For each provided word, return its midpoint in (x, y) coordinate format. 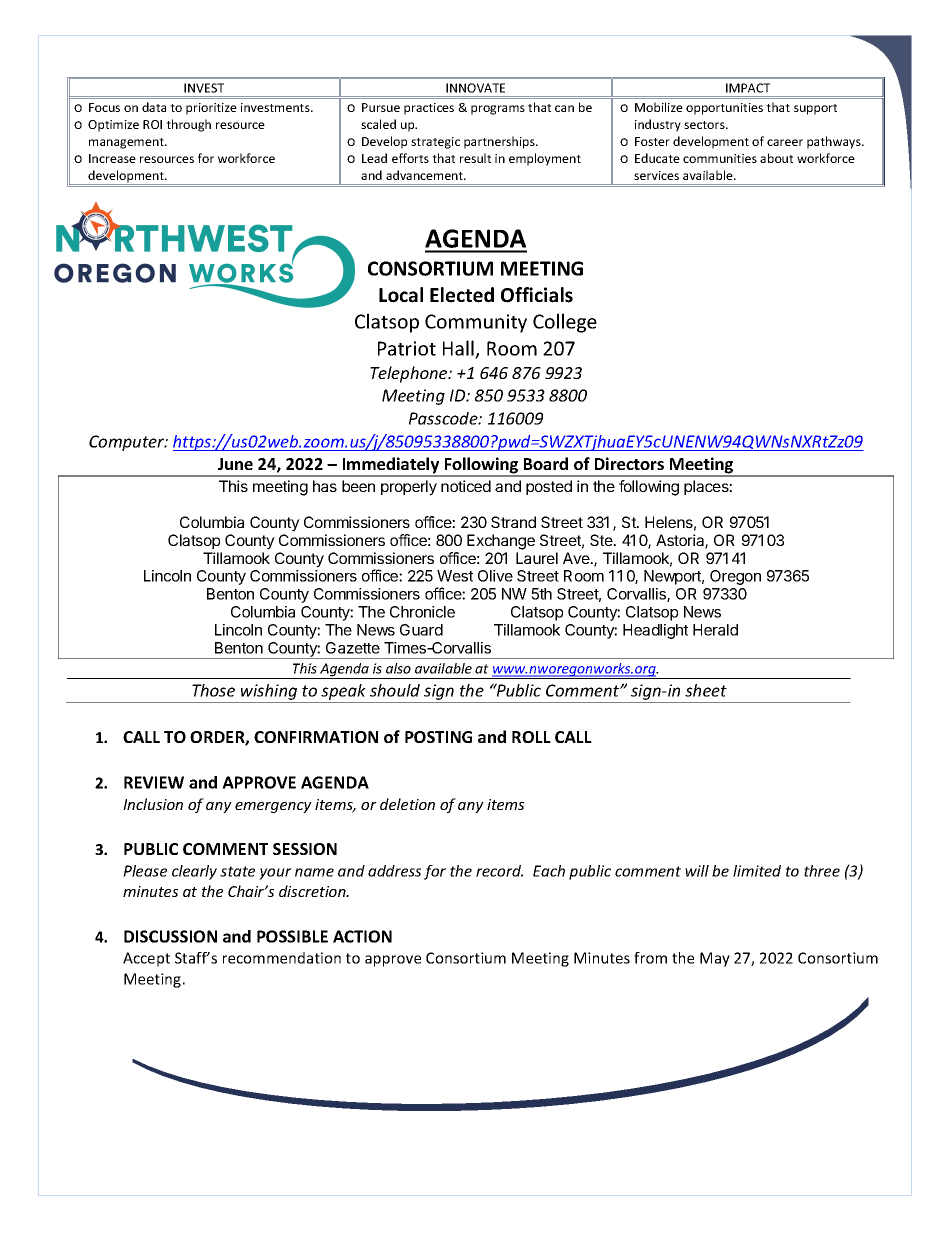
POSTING (438, 737)
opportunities (724, 109)
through (188, 125)
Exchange (501, 542)
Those (213, 690)
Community (476, 323)
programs (498, 110)
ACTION (362, 936)
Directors (629, 463)
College (565, 323)
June (235, 464)
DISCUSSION (170, 936)
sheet (706, 690)
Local (401, 295)
